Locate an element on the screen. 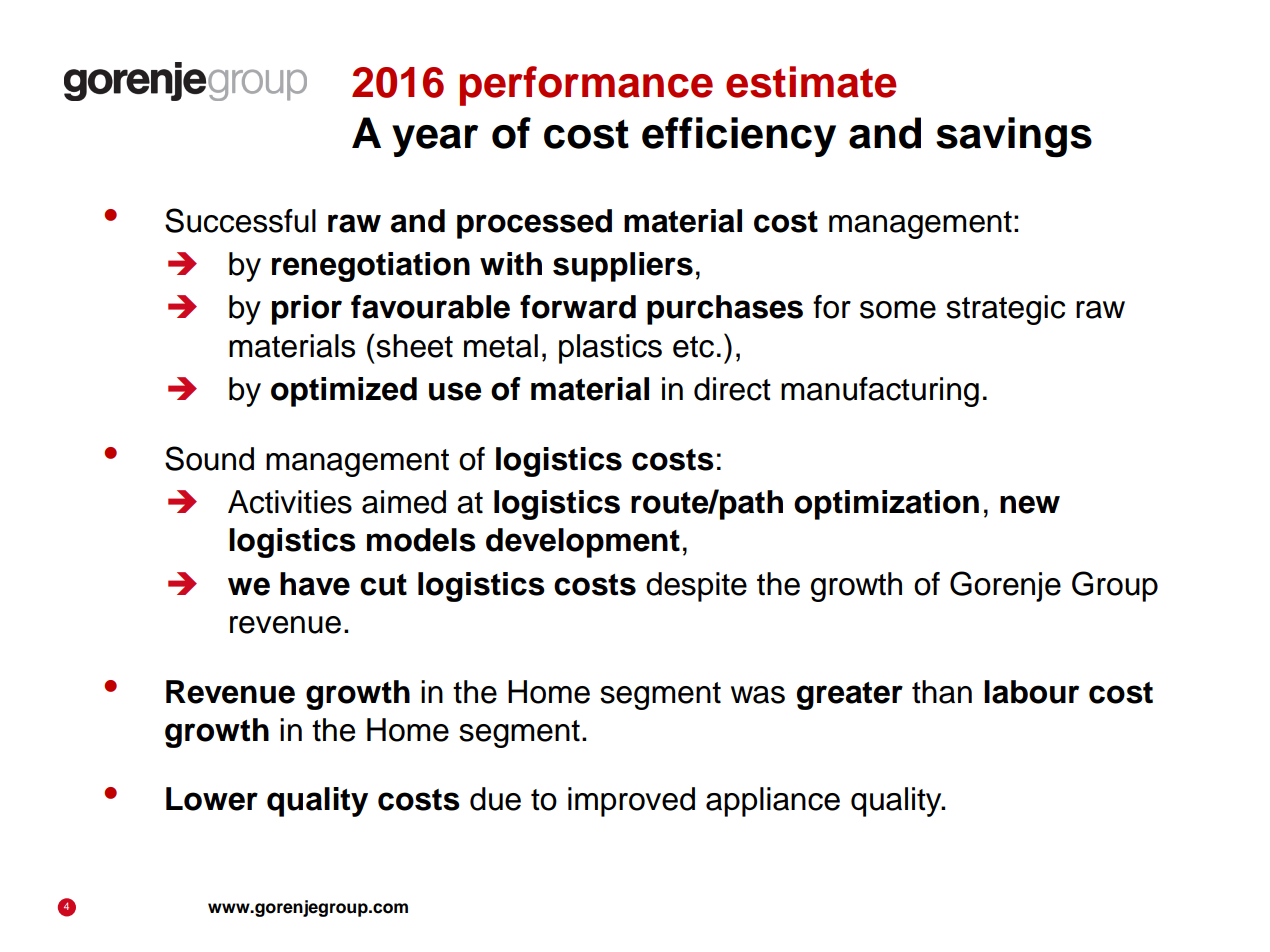 The image size is (1270, 952). have is located at coordinates (315, 584).
